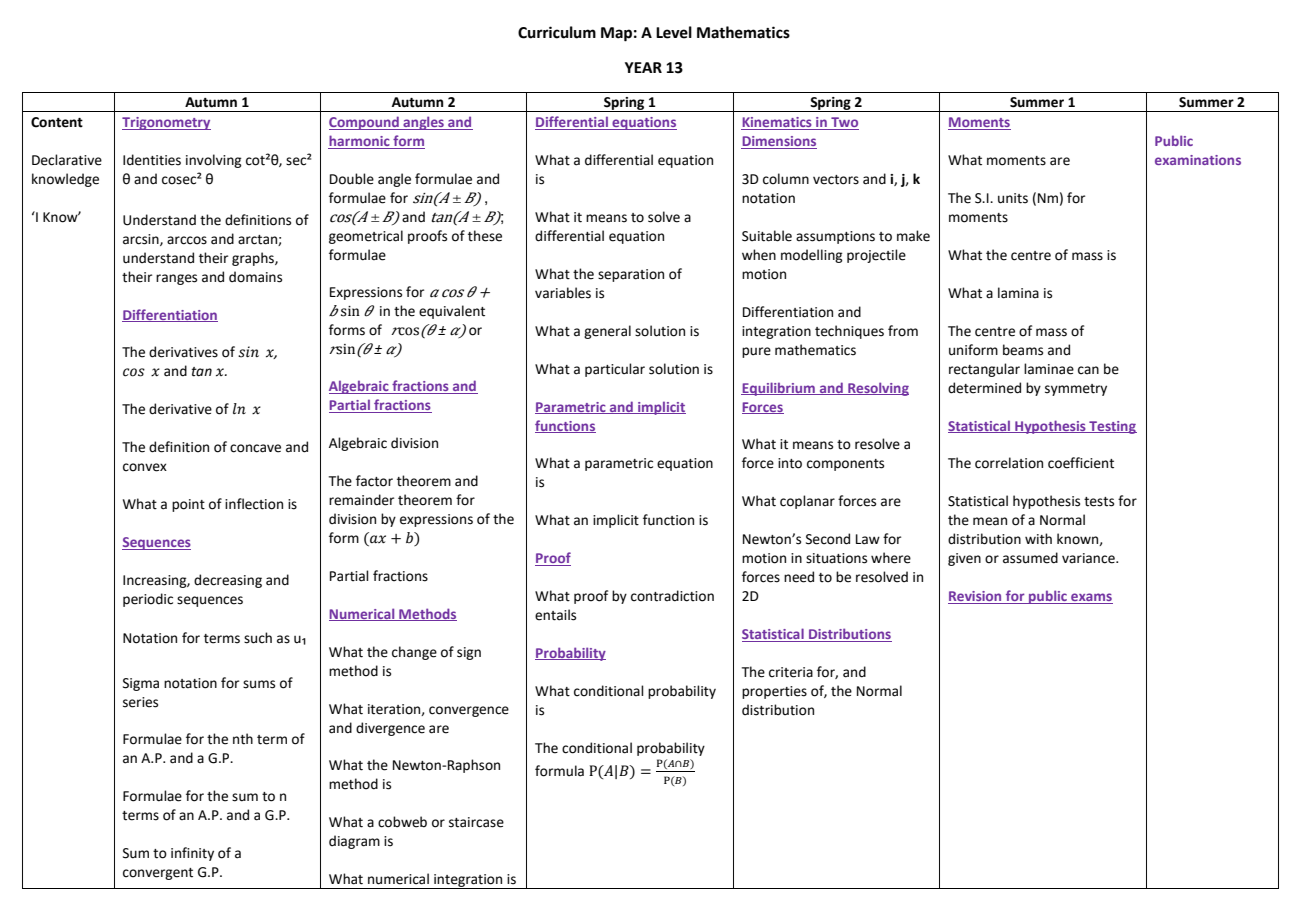  I want to click on such, so click(258, 638).
